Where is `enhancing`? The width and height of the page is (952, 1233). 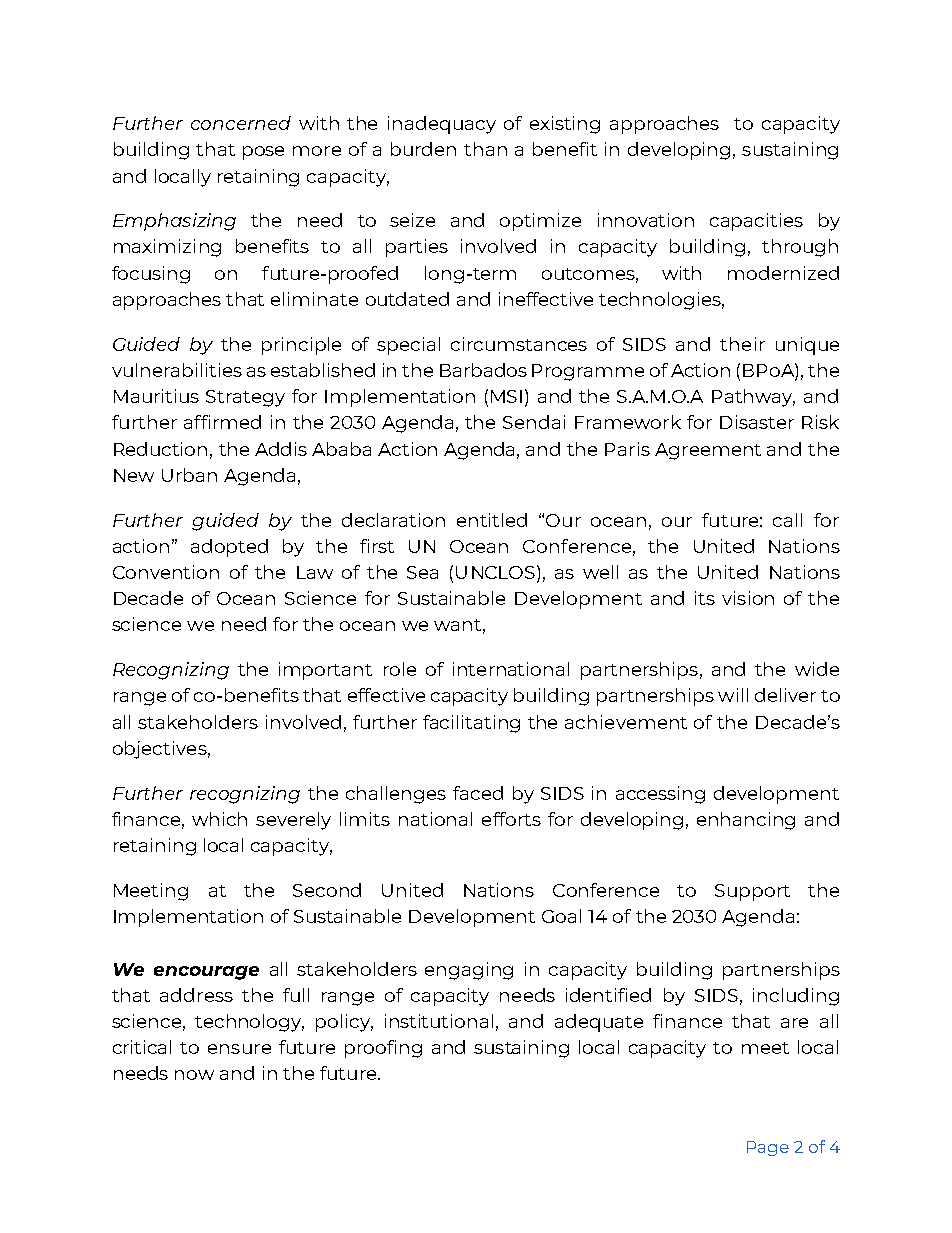
enhancing is located at coordinates (746, 821).
